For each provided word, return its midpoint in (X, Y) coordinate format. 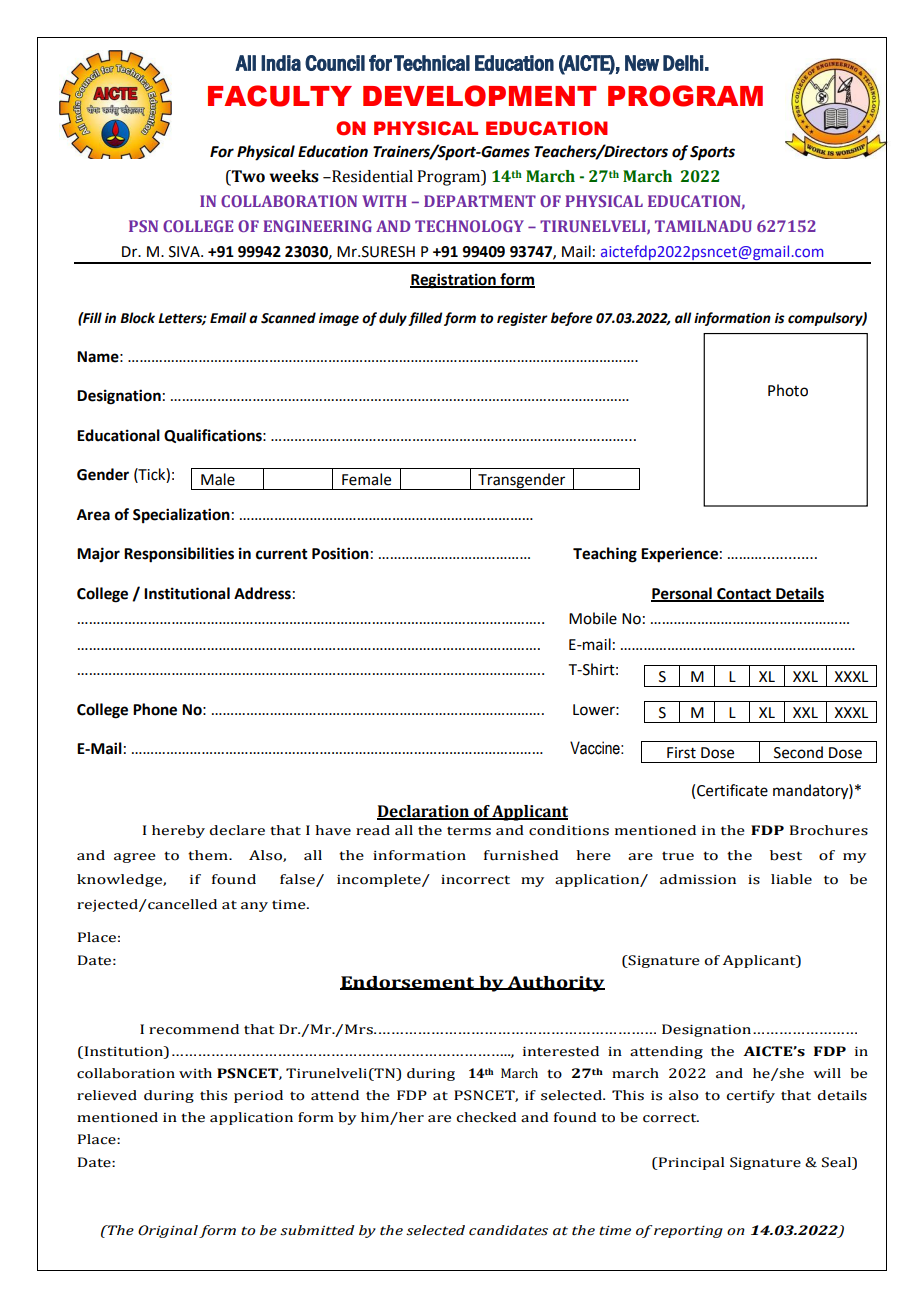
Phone (155, 709)
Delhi (683, 63)
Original (169, 1231)
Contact (744, 595)
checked (486, 1117)
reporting (687, 1231)
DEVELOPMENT (480, 96)
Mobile (593, 618)
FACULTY (280, 96)
